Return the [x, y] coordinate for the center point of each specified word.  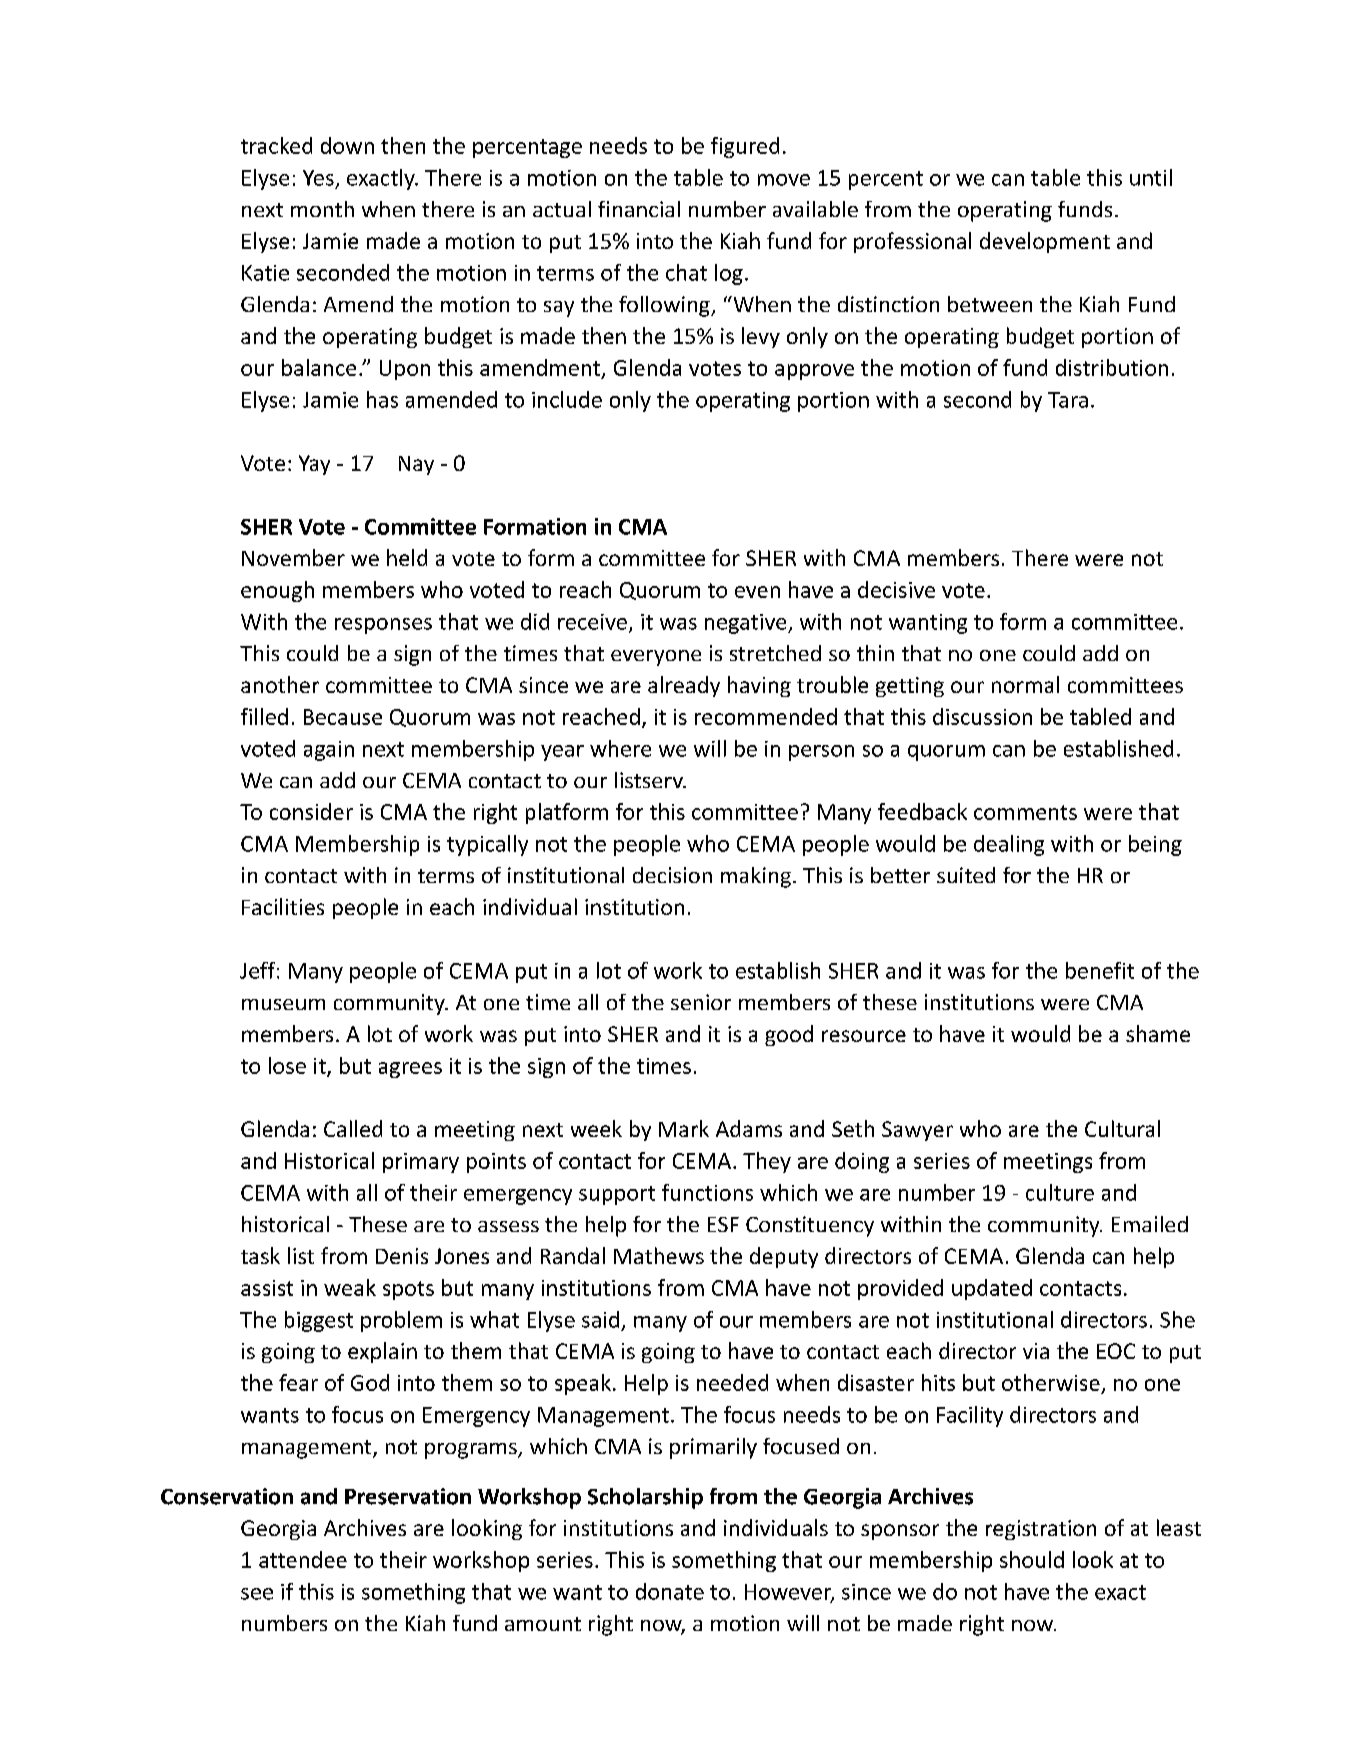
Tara [1068, 400]
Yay [314, 465]
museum [283, 1004]
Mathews [659, 1255]
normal [1025, 684]
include [567, 399]
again [329, 751]
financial [639, 209]
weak [350, 1287]
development [1045, 242]
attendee [303, 1559]
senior [701, 1002]
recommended [766, 716]
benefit [1100, 970]
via [1036, 1351]
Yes [318, 178]
